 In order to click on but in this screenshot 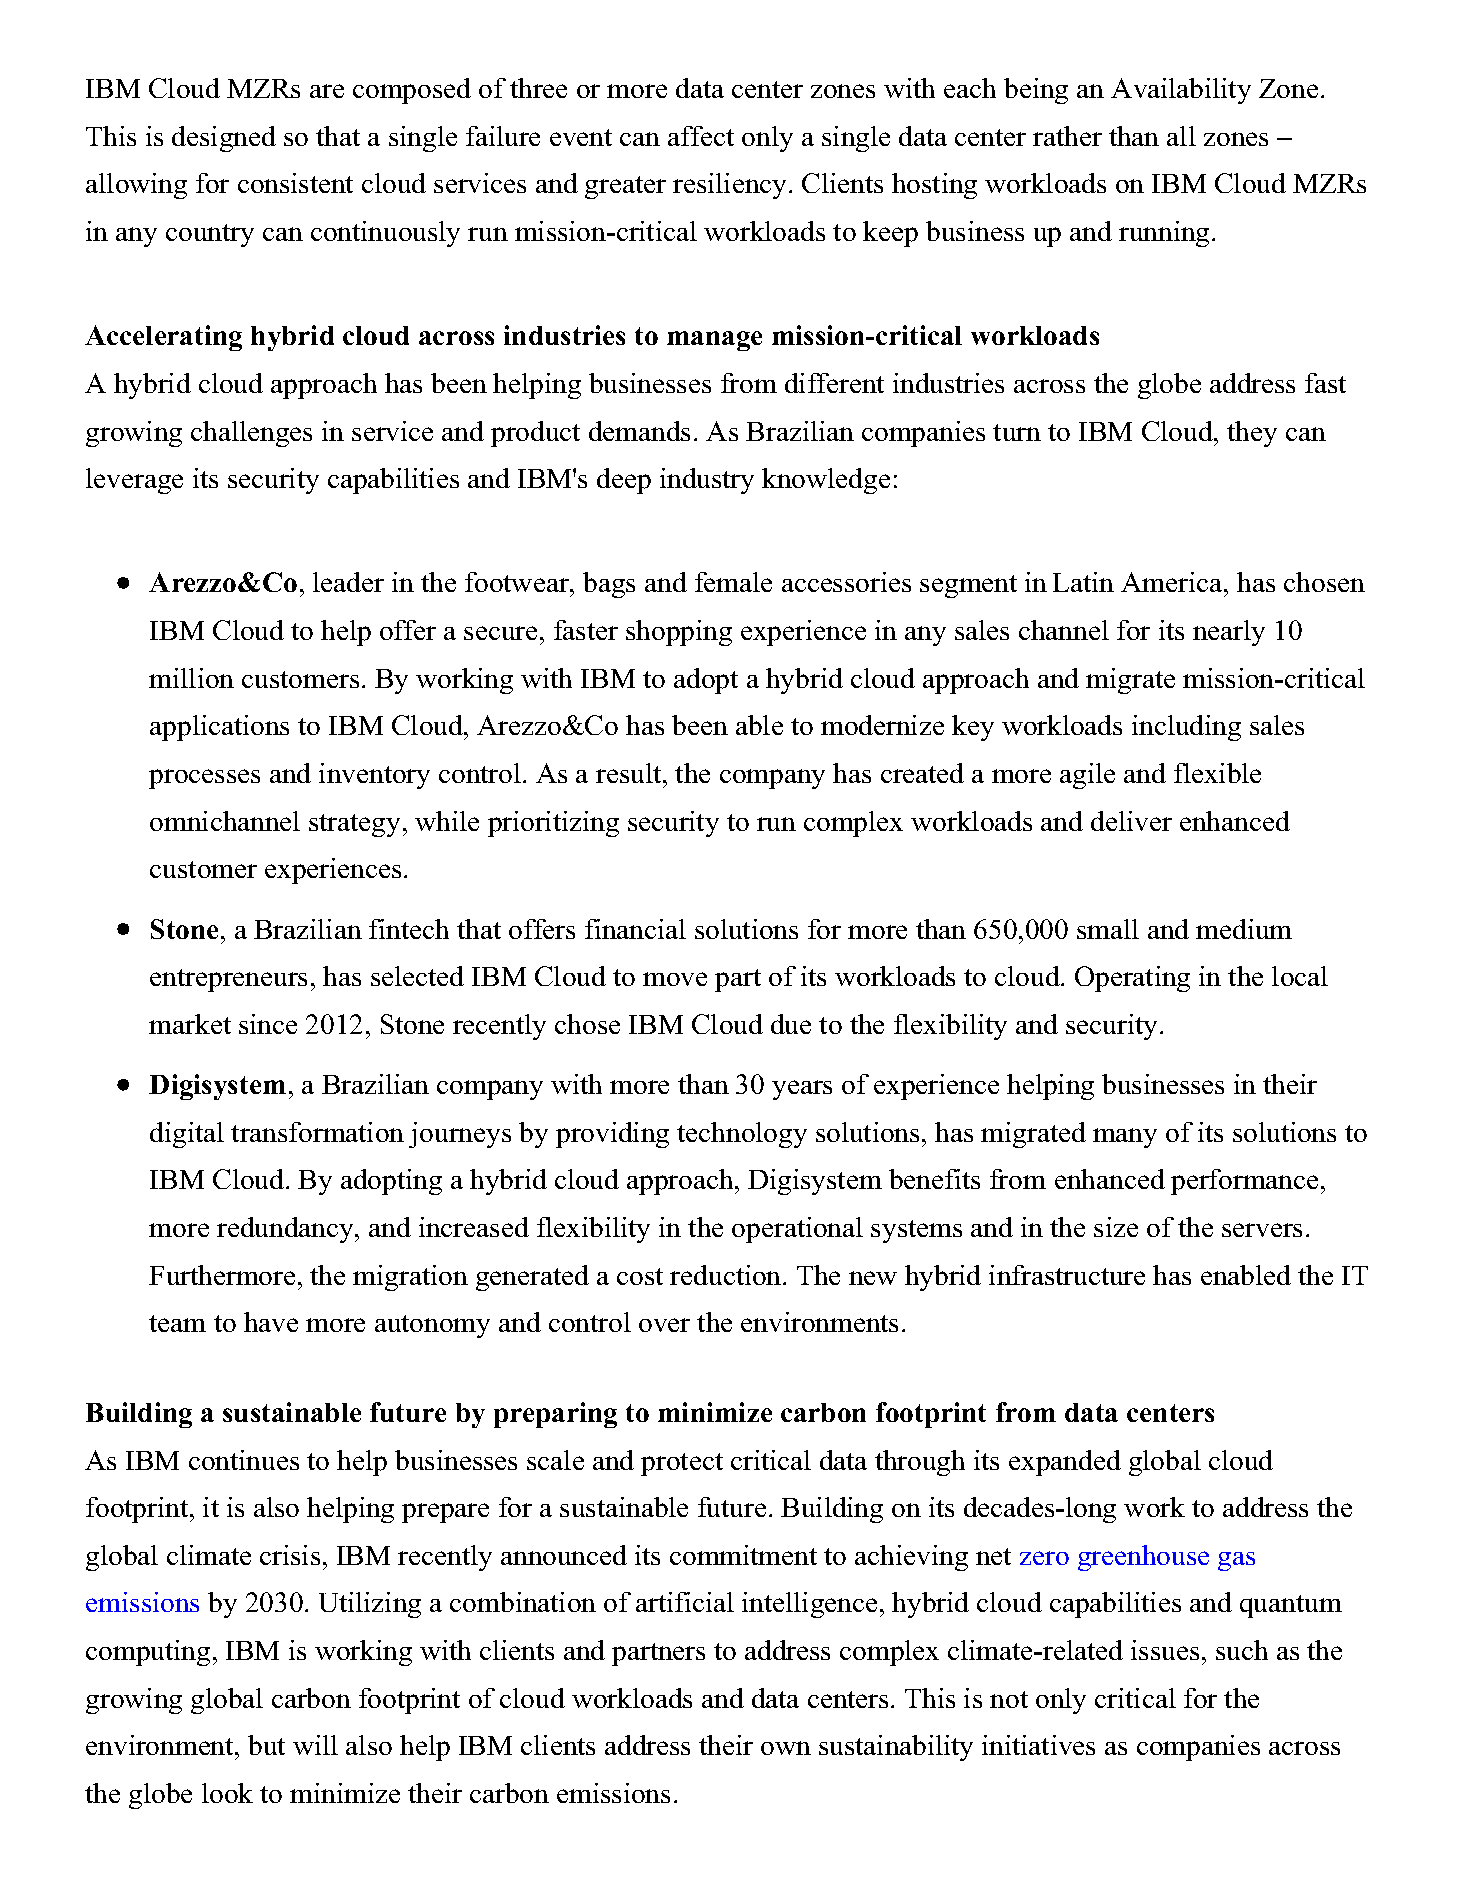, I will do `click(266, 1745)`.
